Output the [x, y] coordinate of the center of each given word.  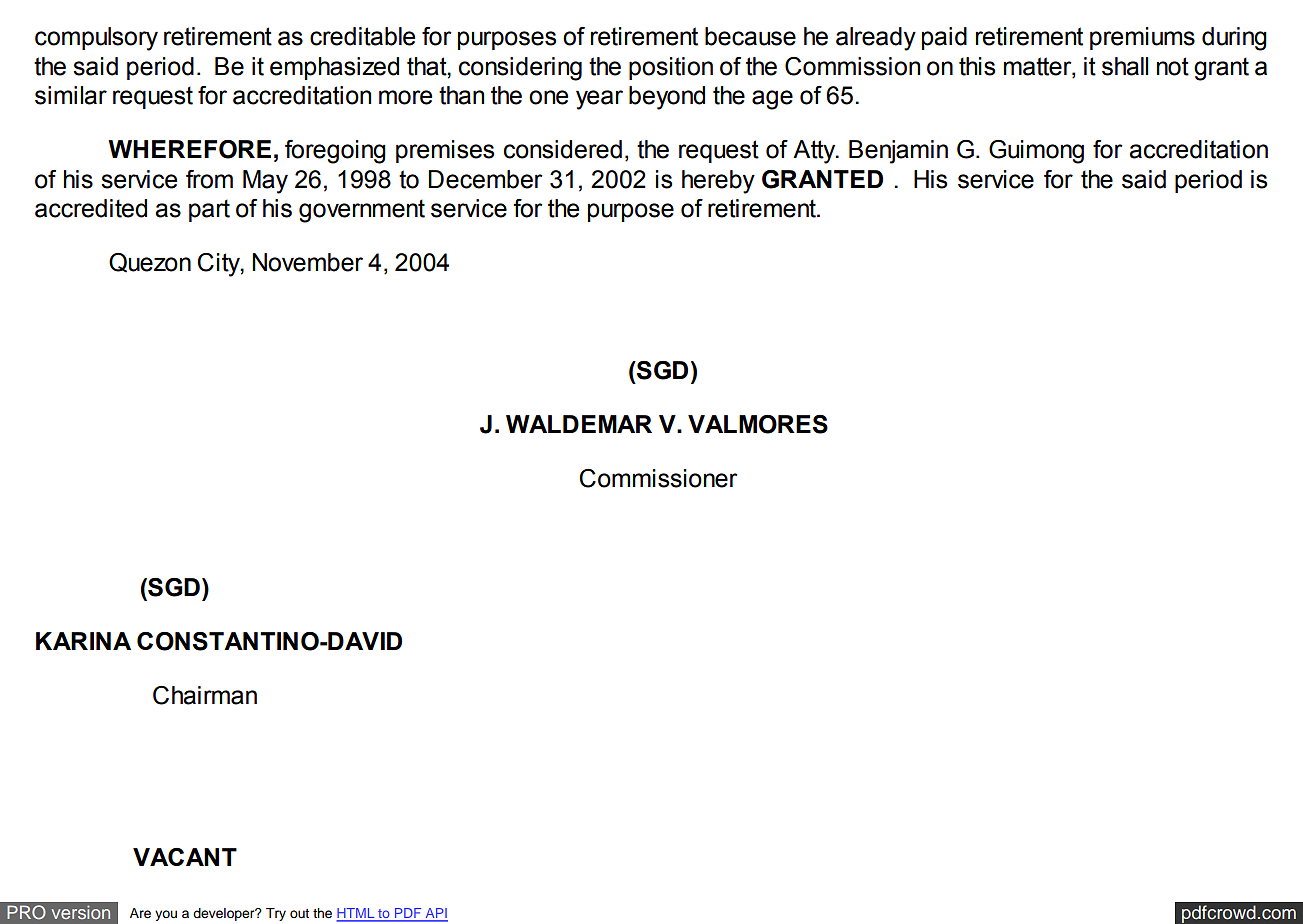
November [307, 262]
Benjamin [898, 152]
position [671, 68]
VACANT [185, 857]
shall [1125, 66]
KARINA [83, 641]
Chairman [205, 695]
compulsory [96, 39]
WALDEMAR [579, 424]
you [166, 915]
